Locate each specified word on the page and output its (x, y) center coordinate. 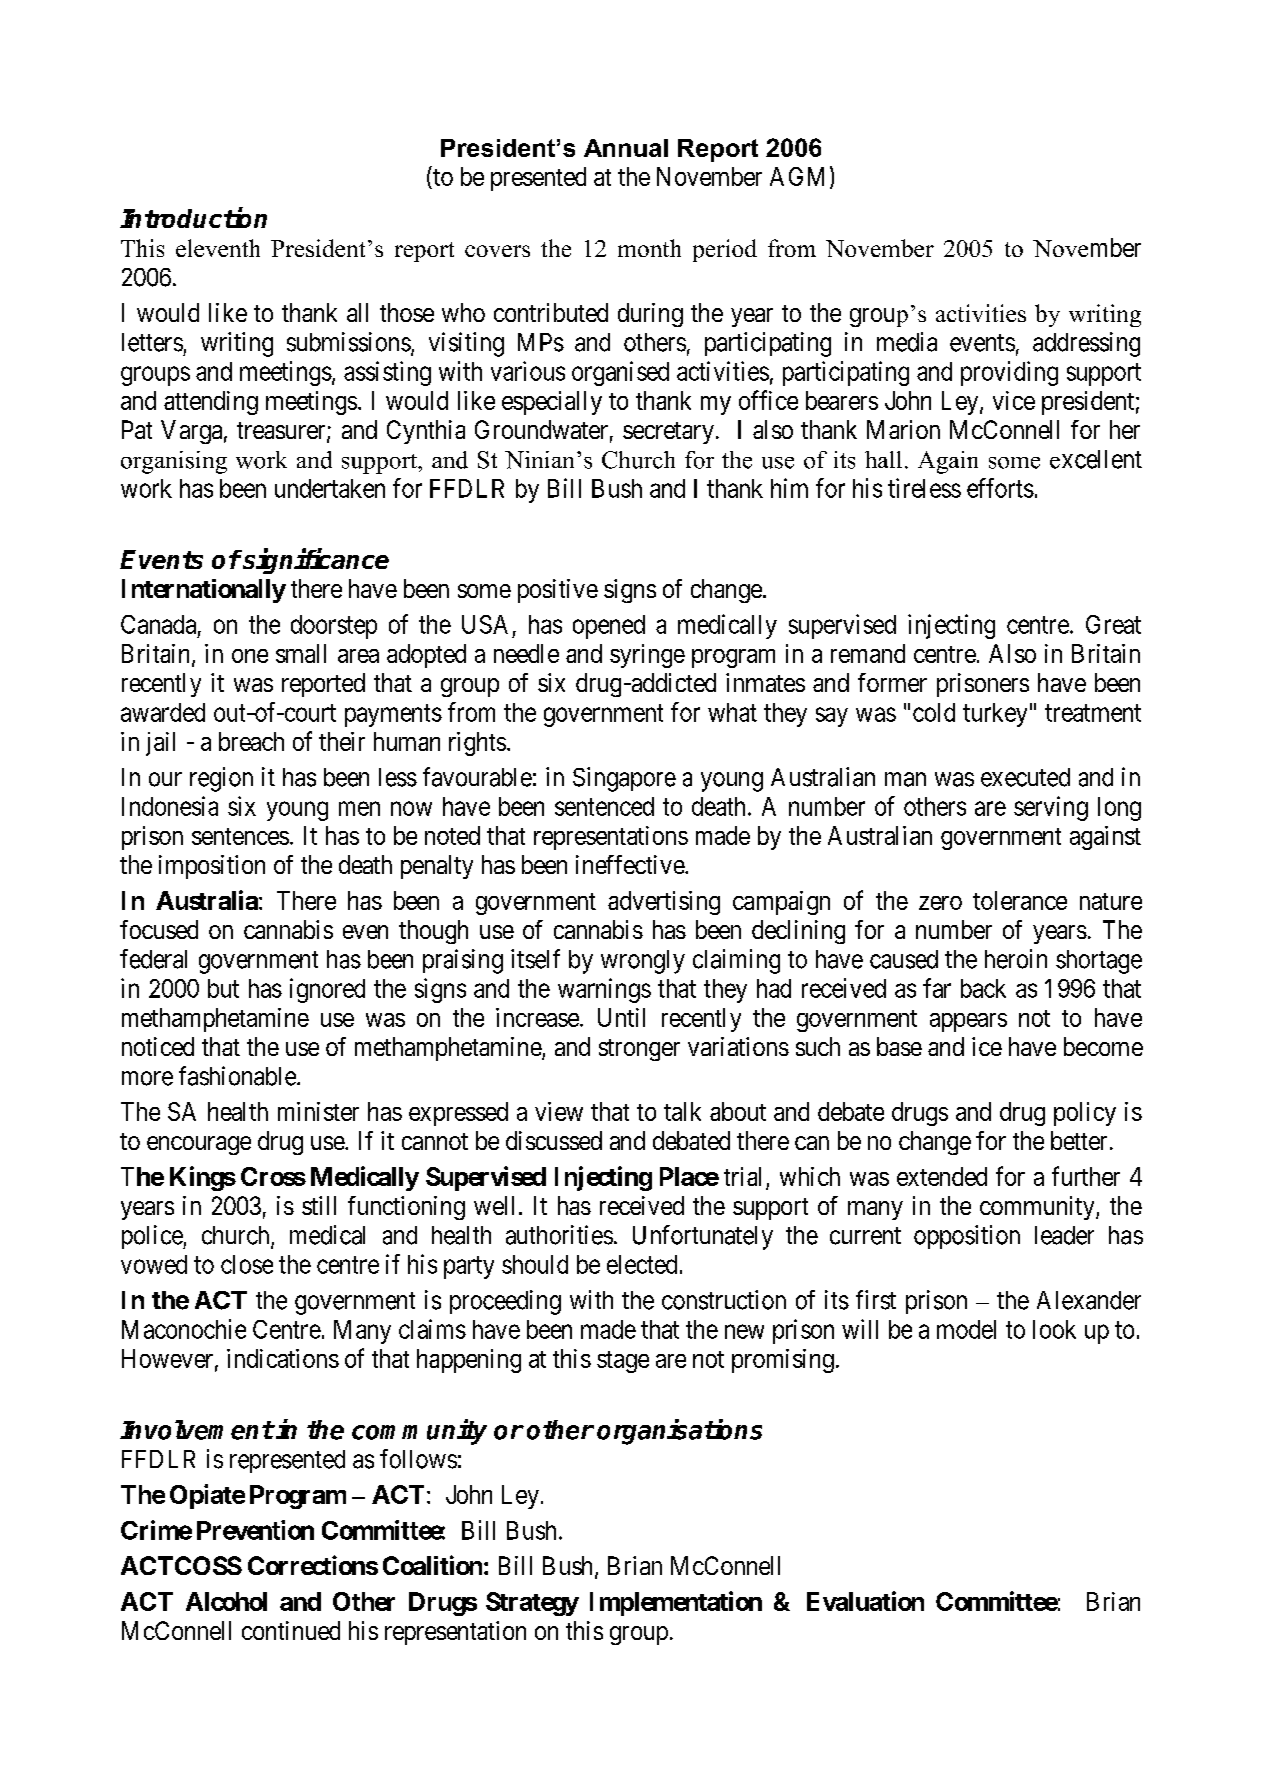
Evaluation (865, 1601)
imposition (212, 867)
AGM (797, 176)
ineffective (631, 864)
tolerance (1020, 900)
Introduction (193, 217)
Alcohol (226, 1601)
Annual (626, 148)
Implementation (676, 1603)
